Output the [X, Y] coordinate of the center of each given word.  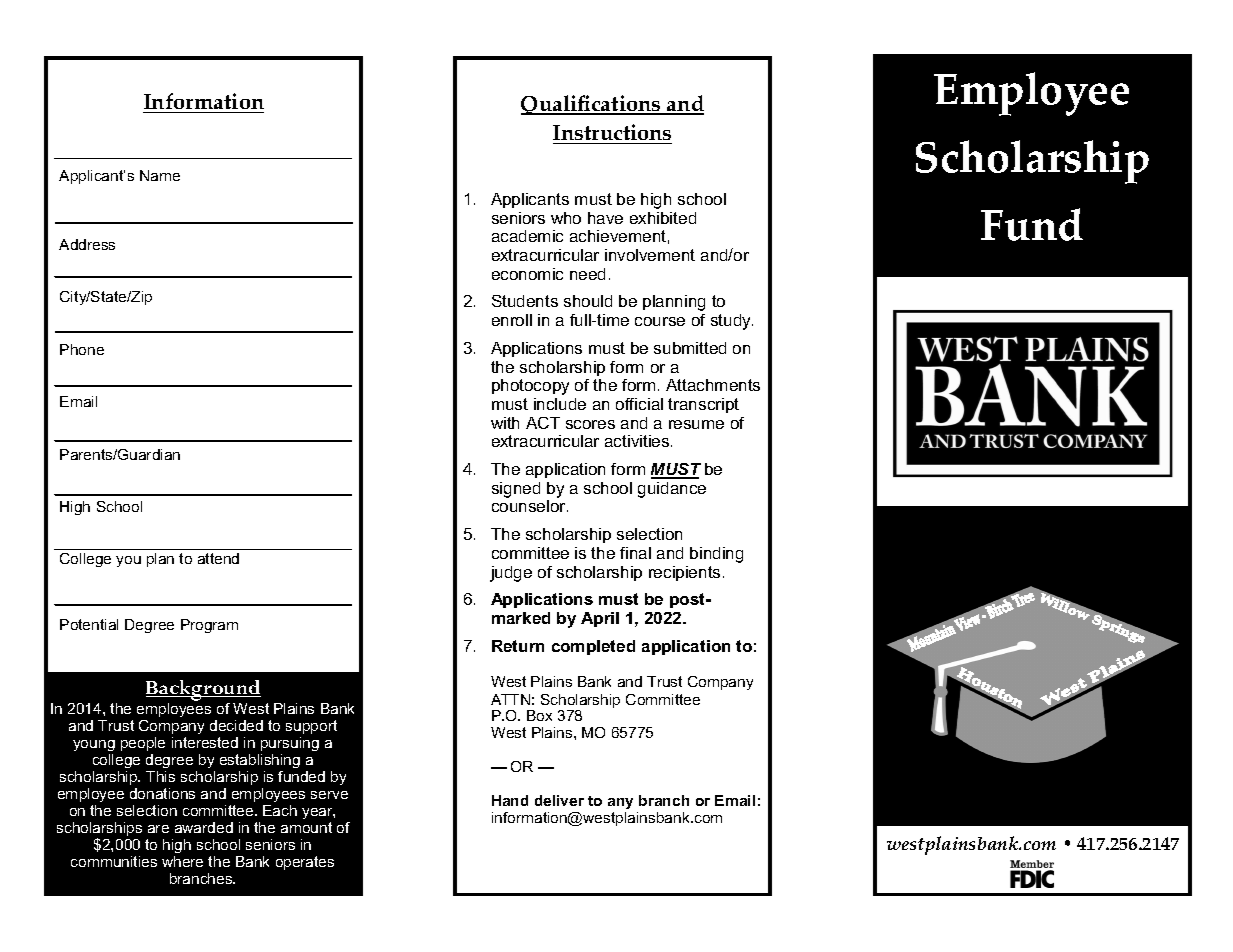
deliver [559, 800]
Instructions [612, 134]
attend [218, 558]
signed [516, 490]
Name [160, 175]
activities [638, 441]
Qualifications [592, 105]
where [182, 861]
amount [306, 827]
